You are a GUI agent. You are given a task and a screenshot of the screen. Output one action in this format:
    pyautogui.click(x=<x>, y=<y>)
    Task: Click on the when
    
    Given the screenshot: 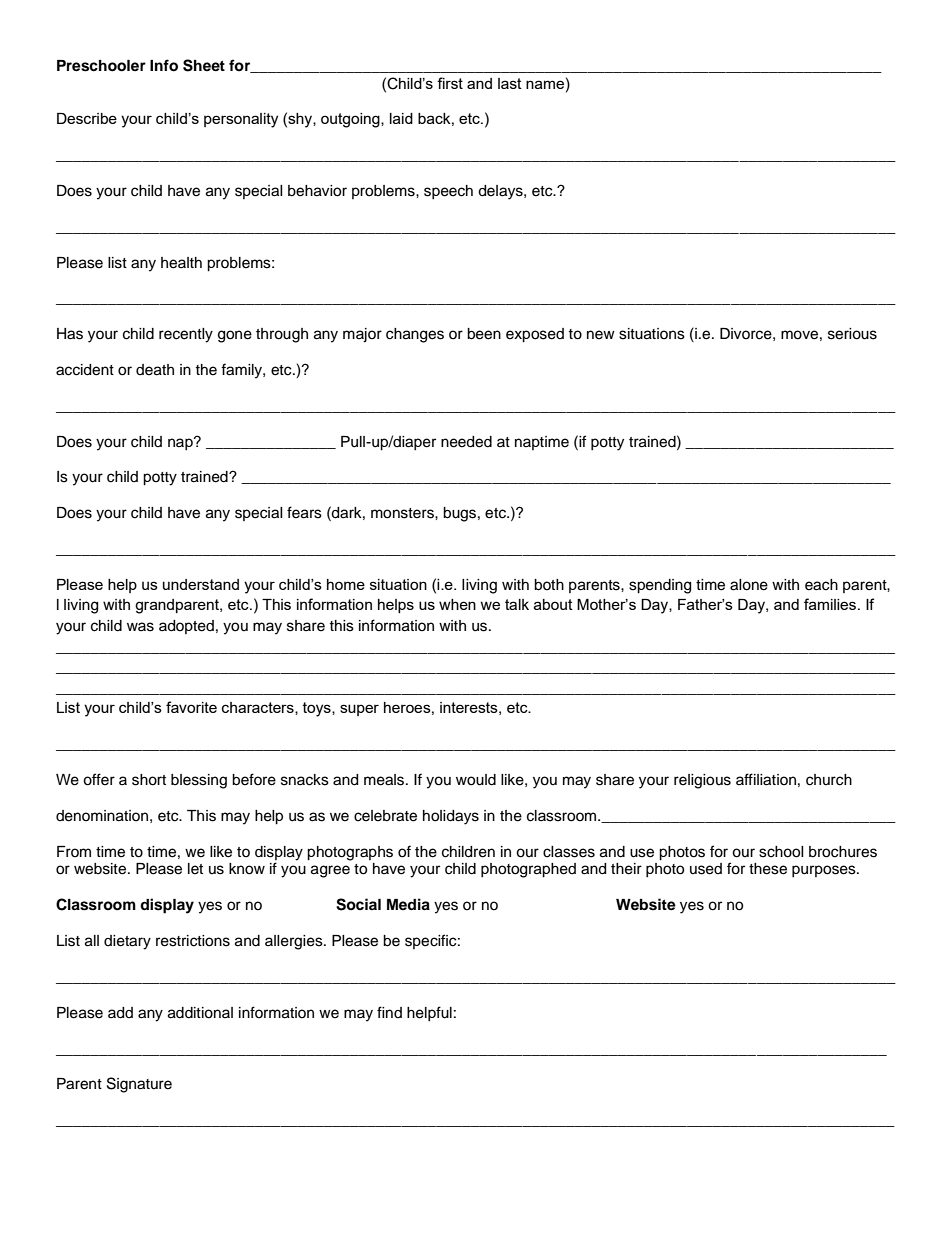 What is the action you would take?
    pyautogui.click(x=457, y=604)
